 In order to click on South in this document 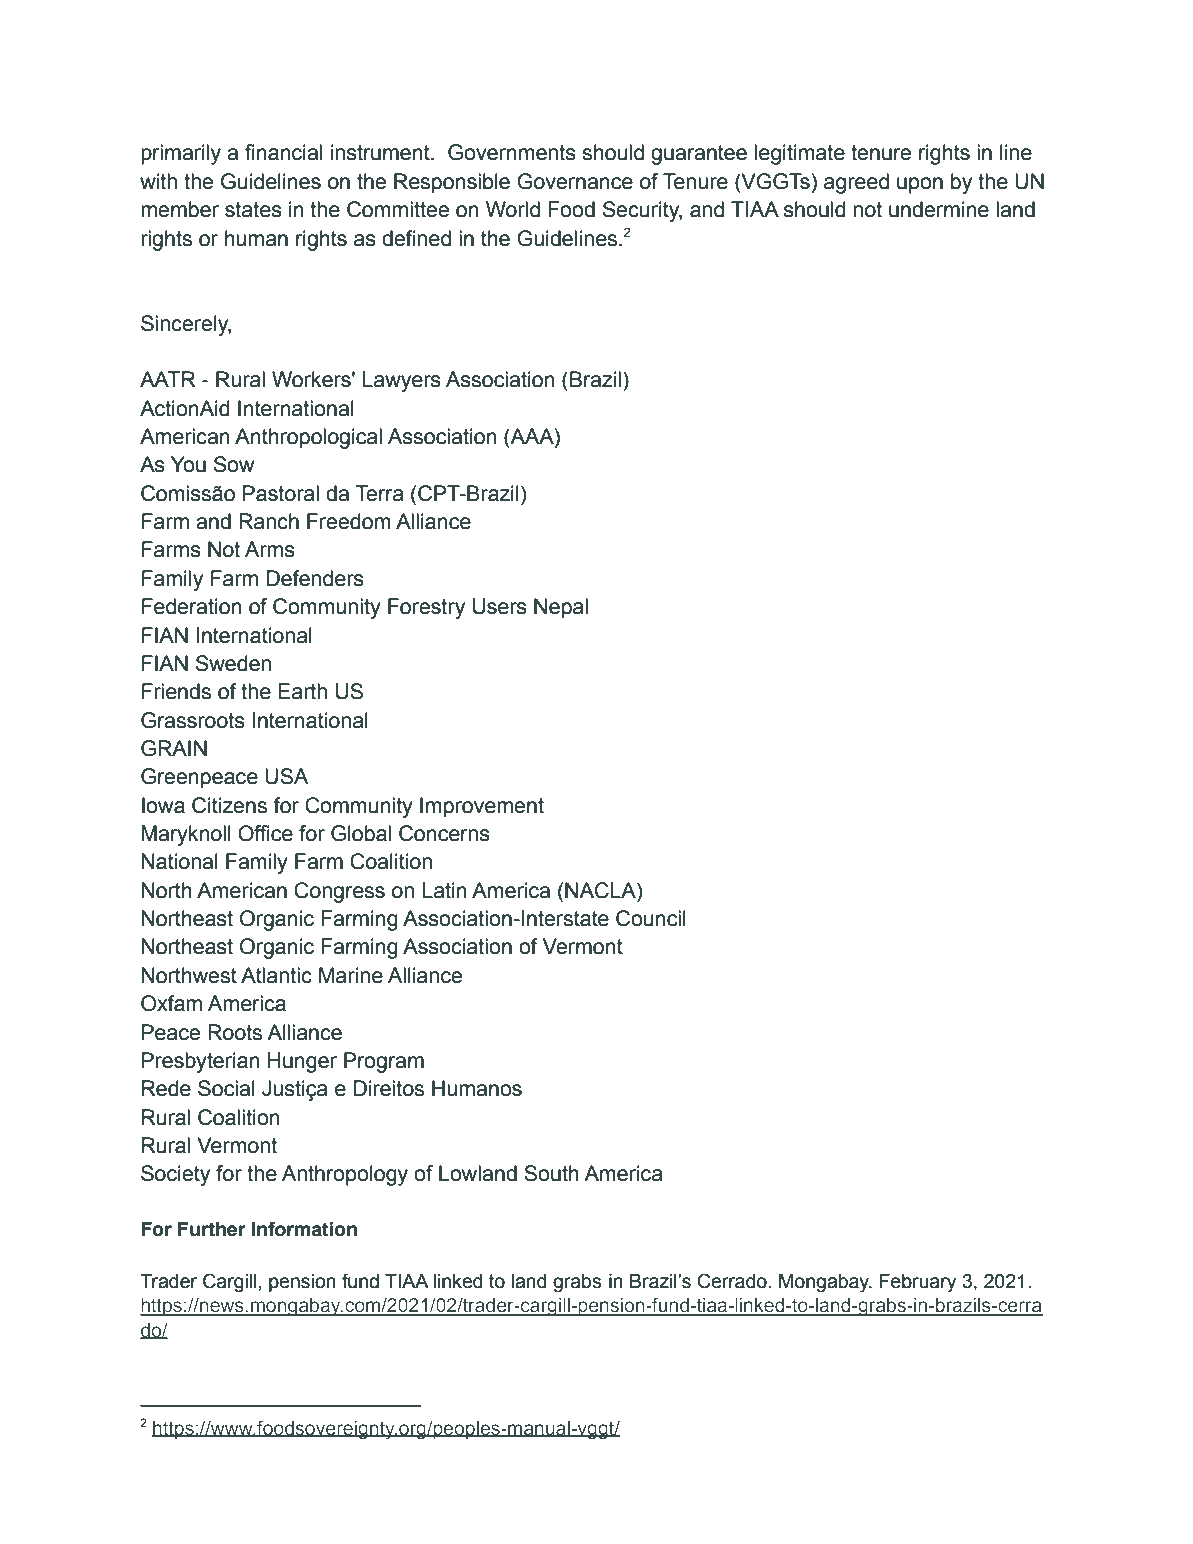, I will do `click(551, 1173)`.
